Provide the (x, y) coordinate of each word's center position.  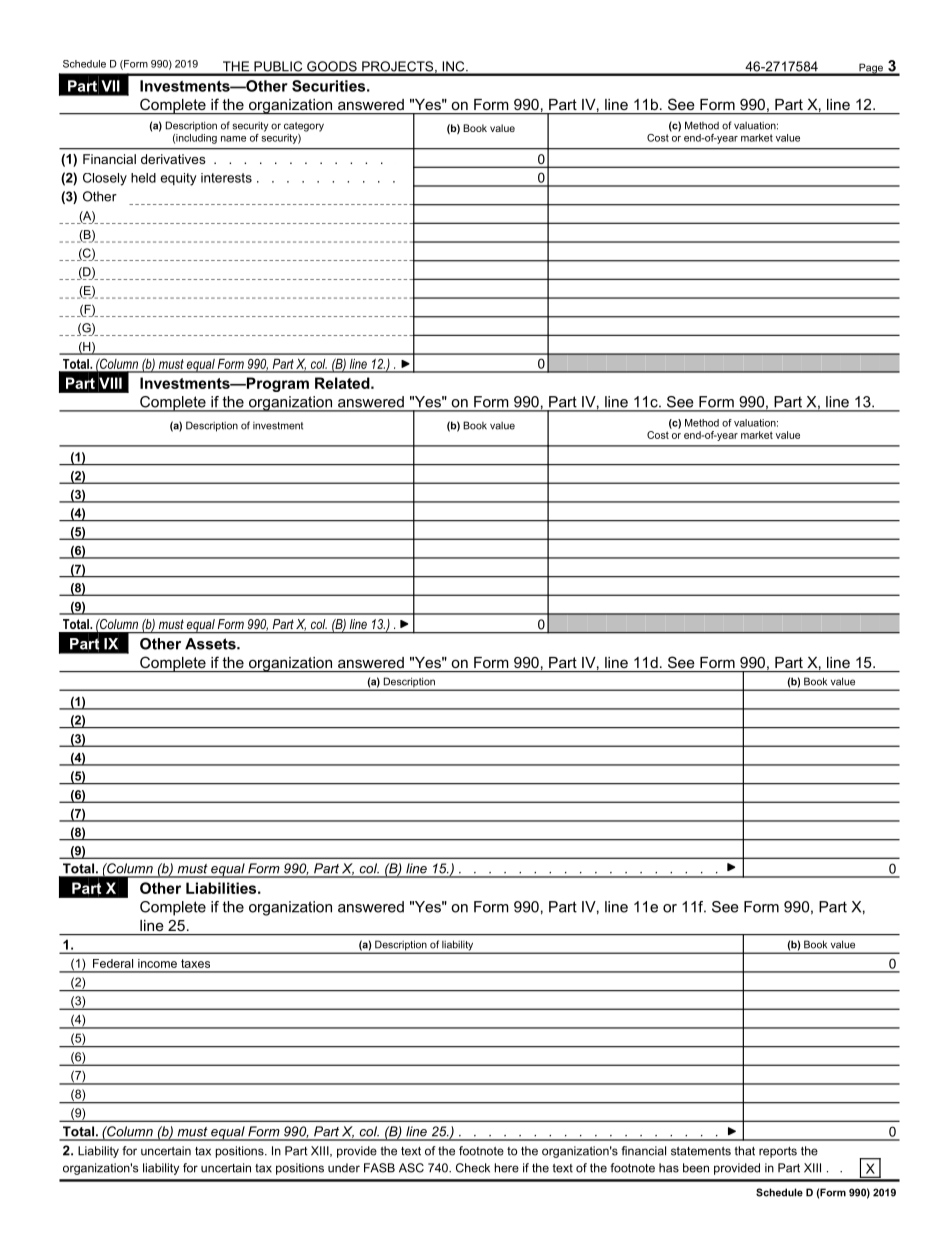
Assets (211, 644)
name (233, 139)
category (304, 127)
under (344, 1168)
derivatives (173, 159)
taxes (195, 963)
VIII (110, 383)
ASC (411, 1168)
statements (701, 1151)
